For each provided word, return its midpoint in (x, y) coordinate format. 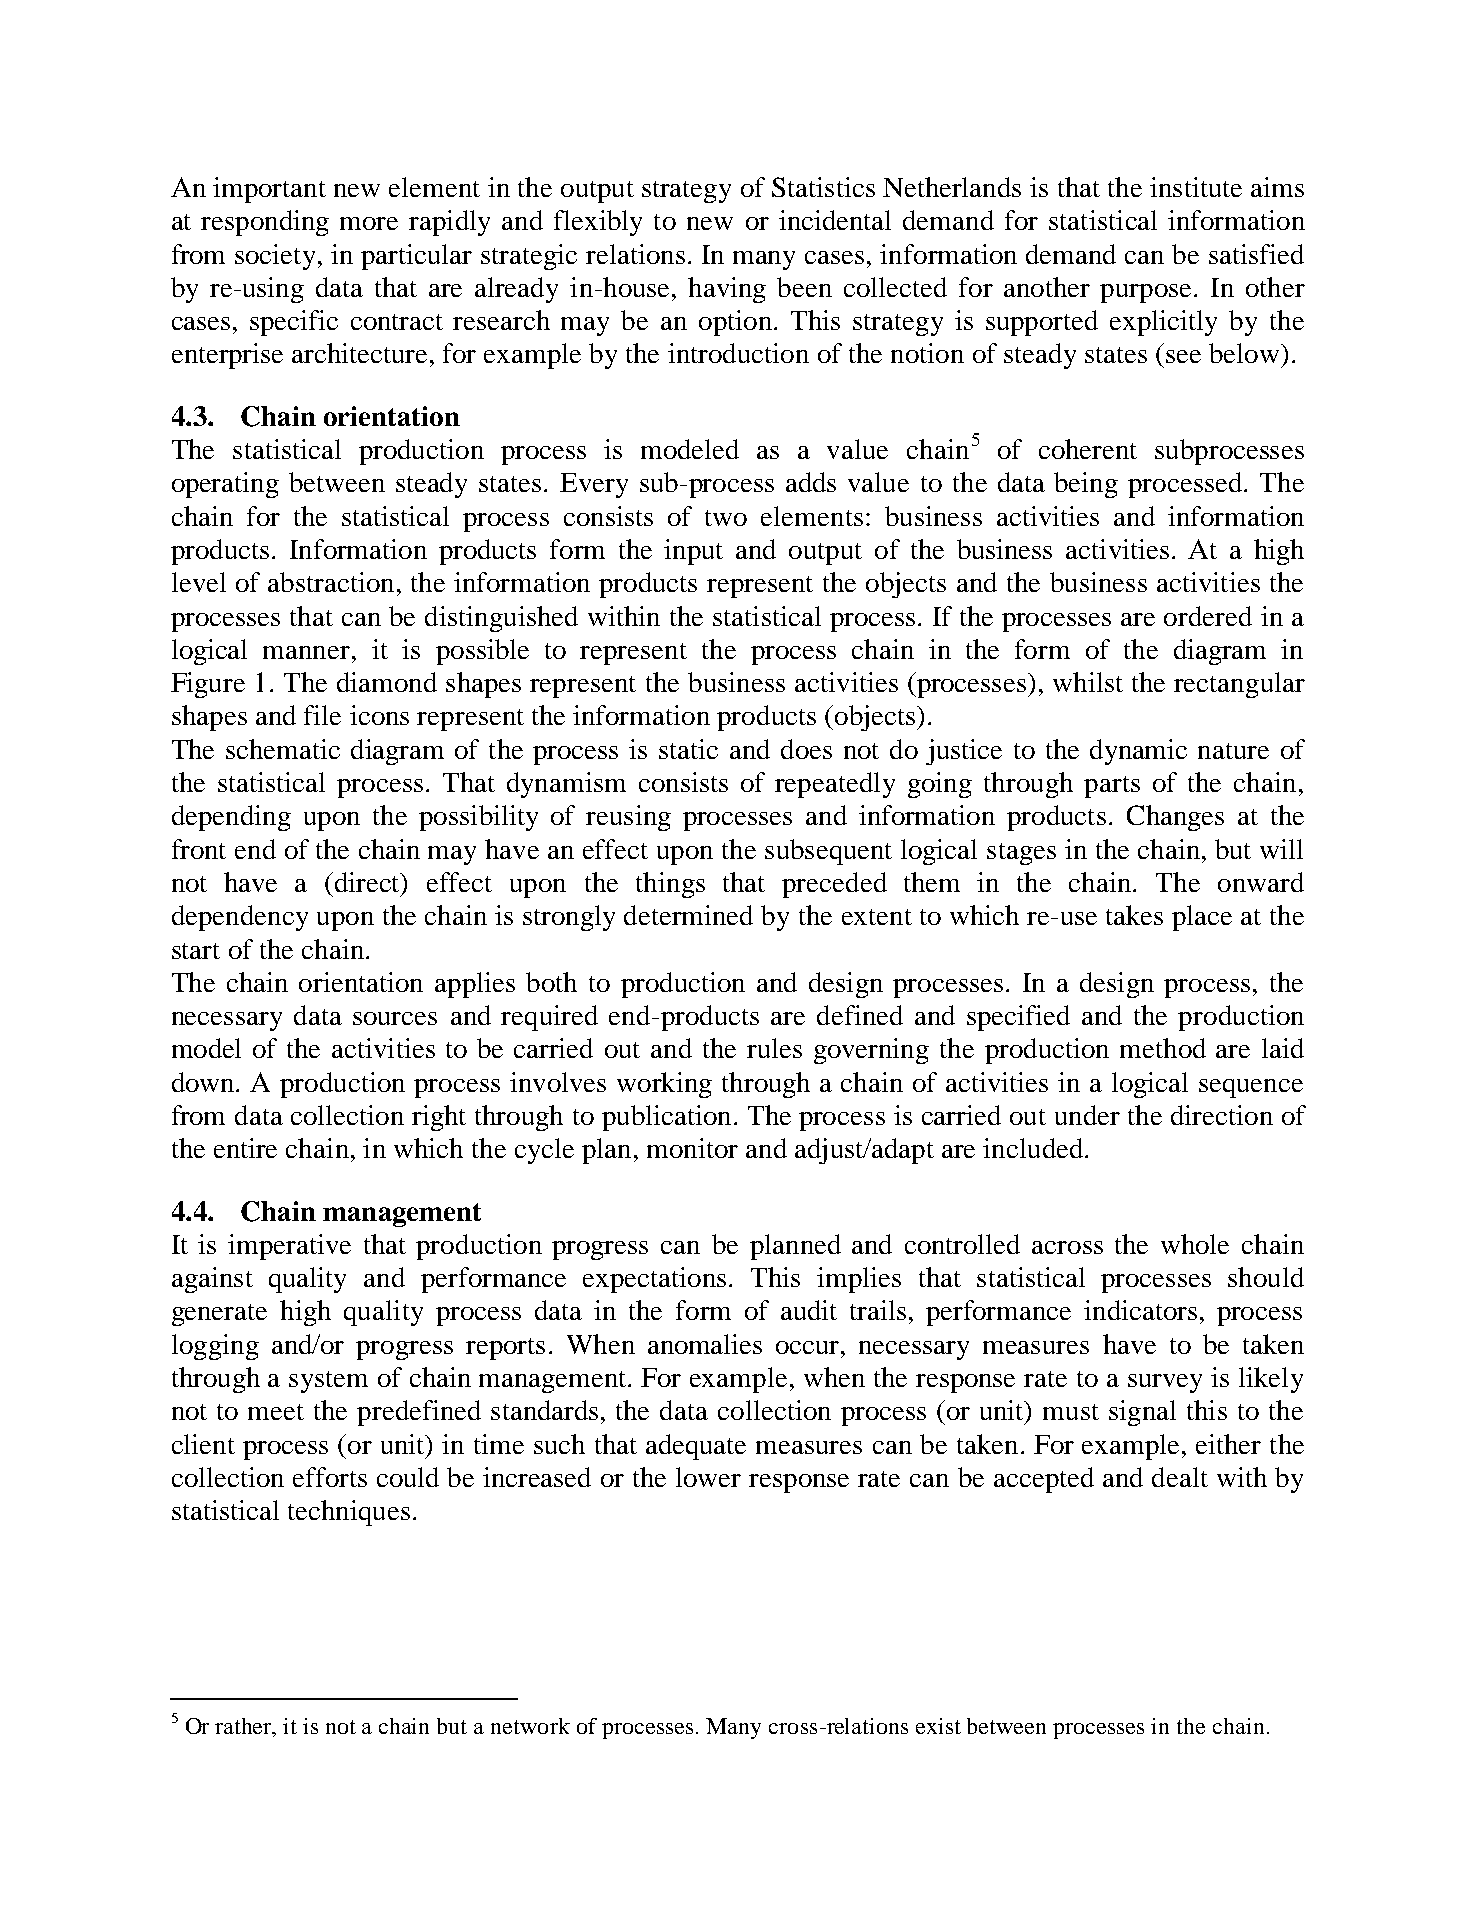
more (369, 223)
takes (1134, 915)
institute (1196, 187)
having (727, 290)
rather (245, 1727)
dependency (240, 918)
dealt (1180, 1477)
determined (688, 915)
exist (938, 1726)
